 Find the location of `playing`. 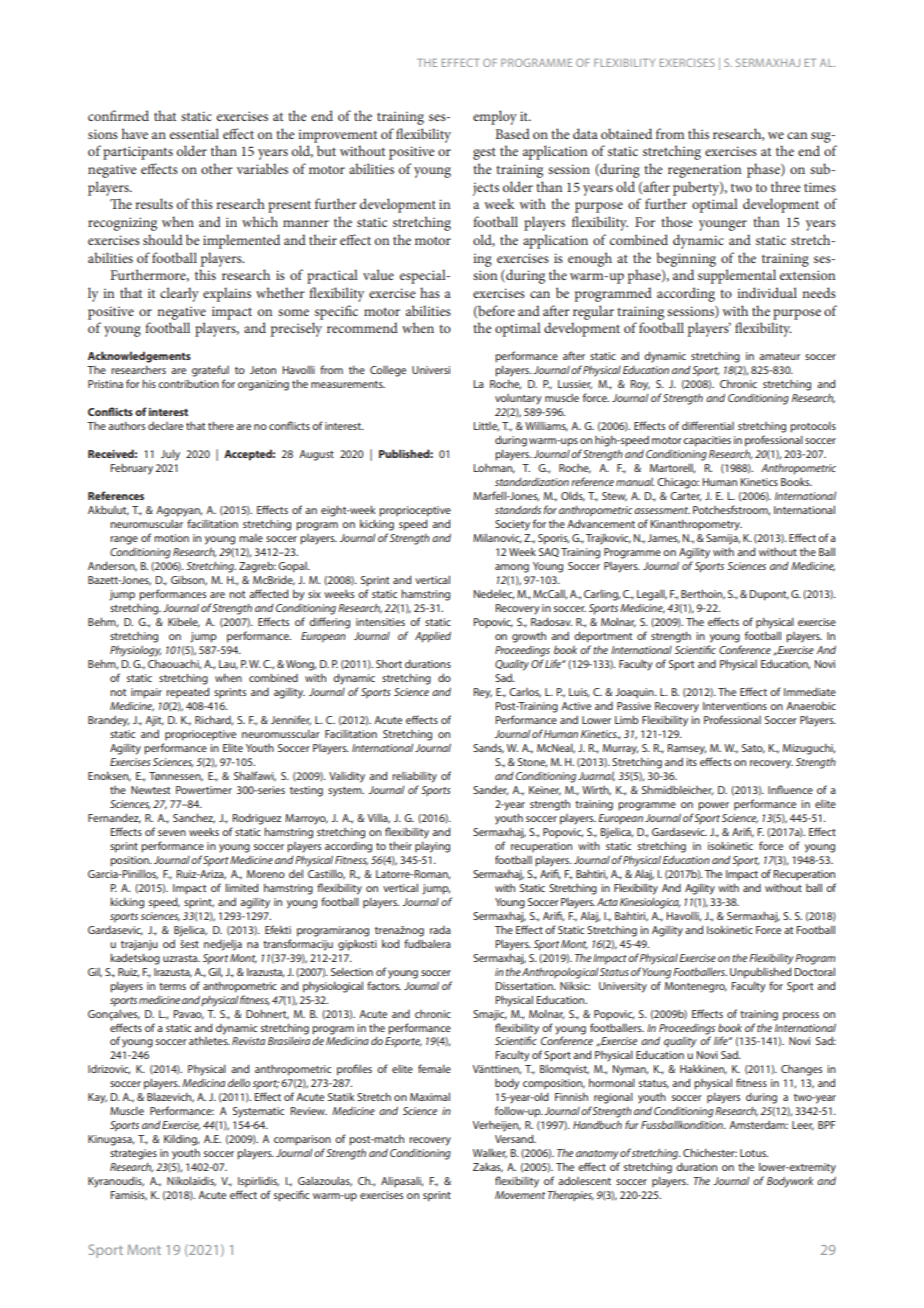

playing is located at coordinates (432, 847).
